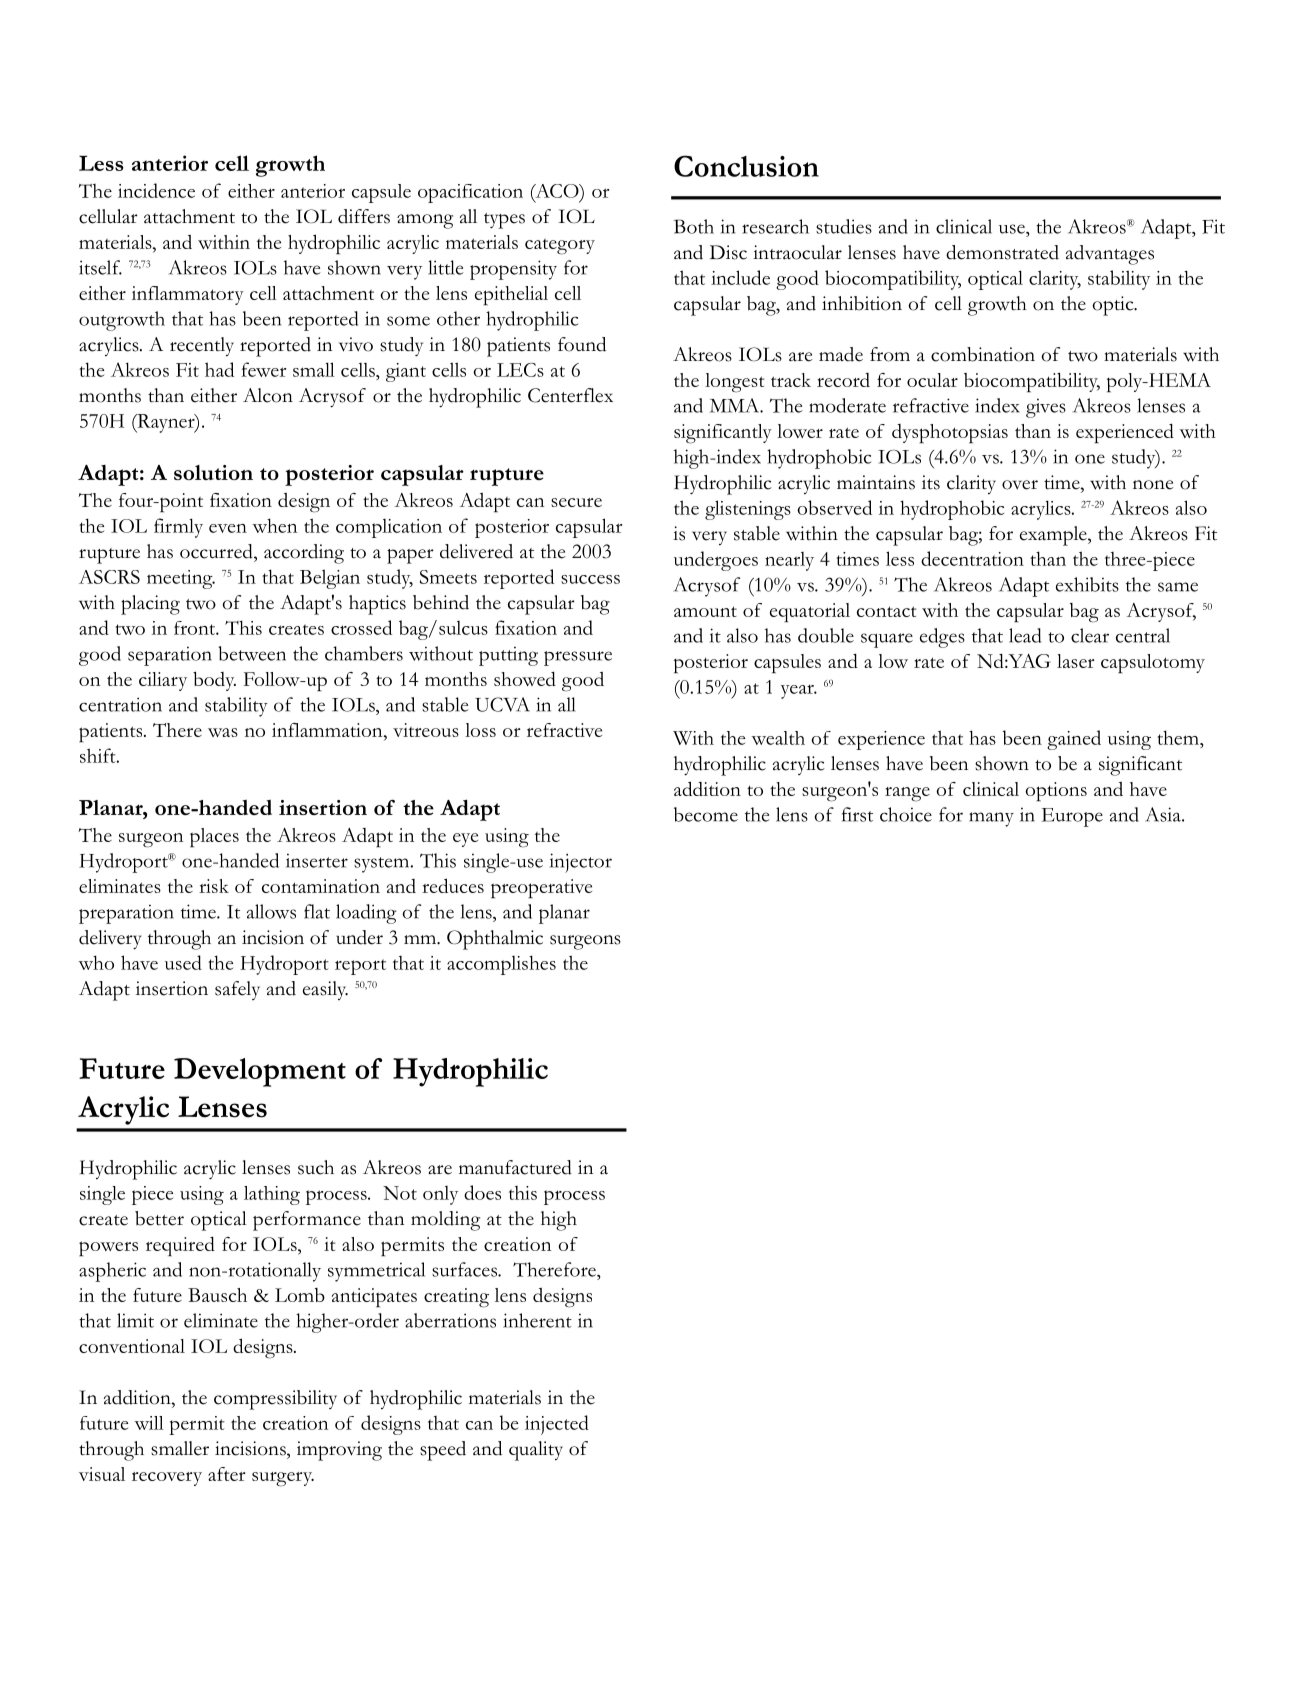 Image resolution: width=1304 pixels, height=1687 pixels. What do you see at coordinates (227, 1474) in the screenshot?
I see `after` at bounding box center [227, 1474].
